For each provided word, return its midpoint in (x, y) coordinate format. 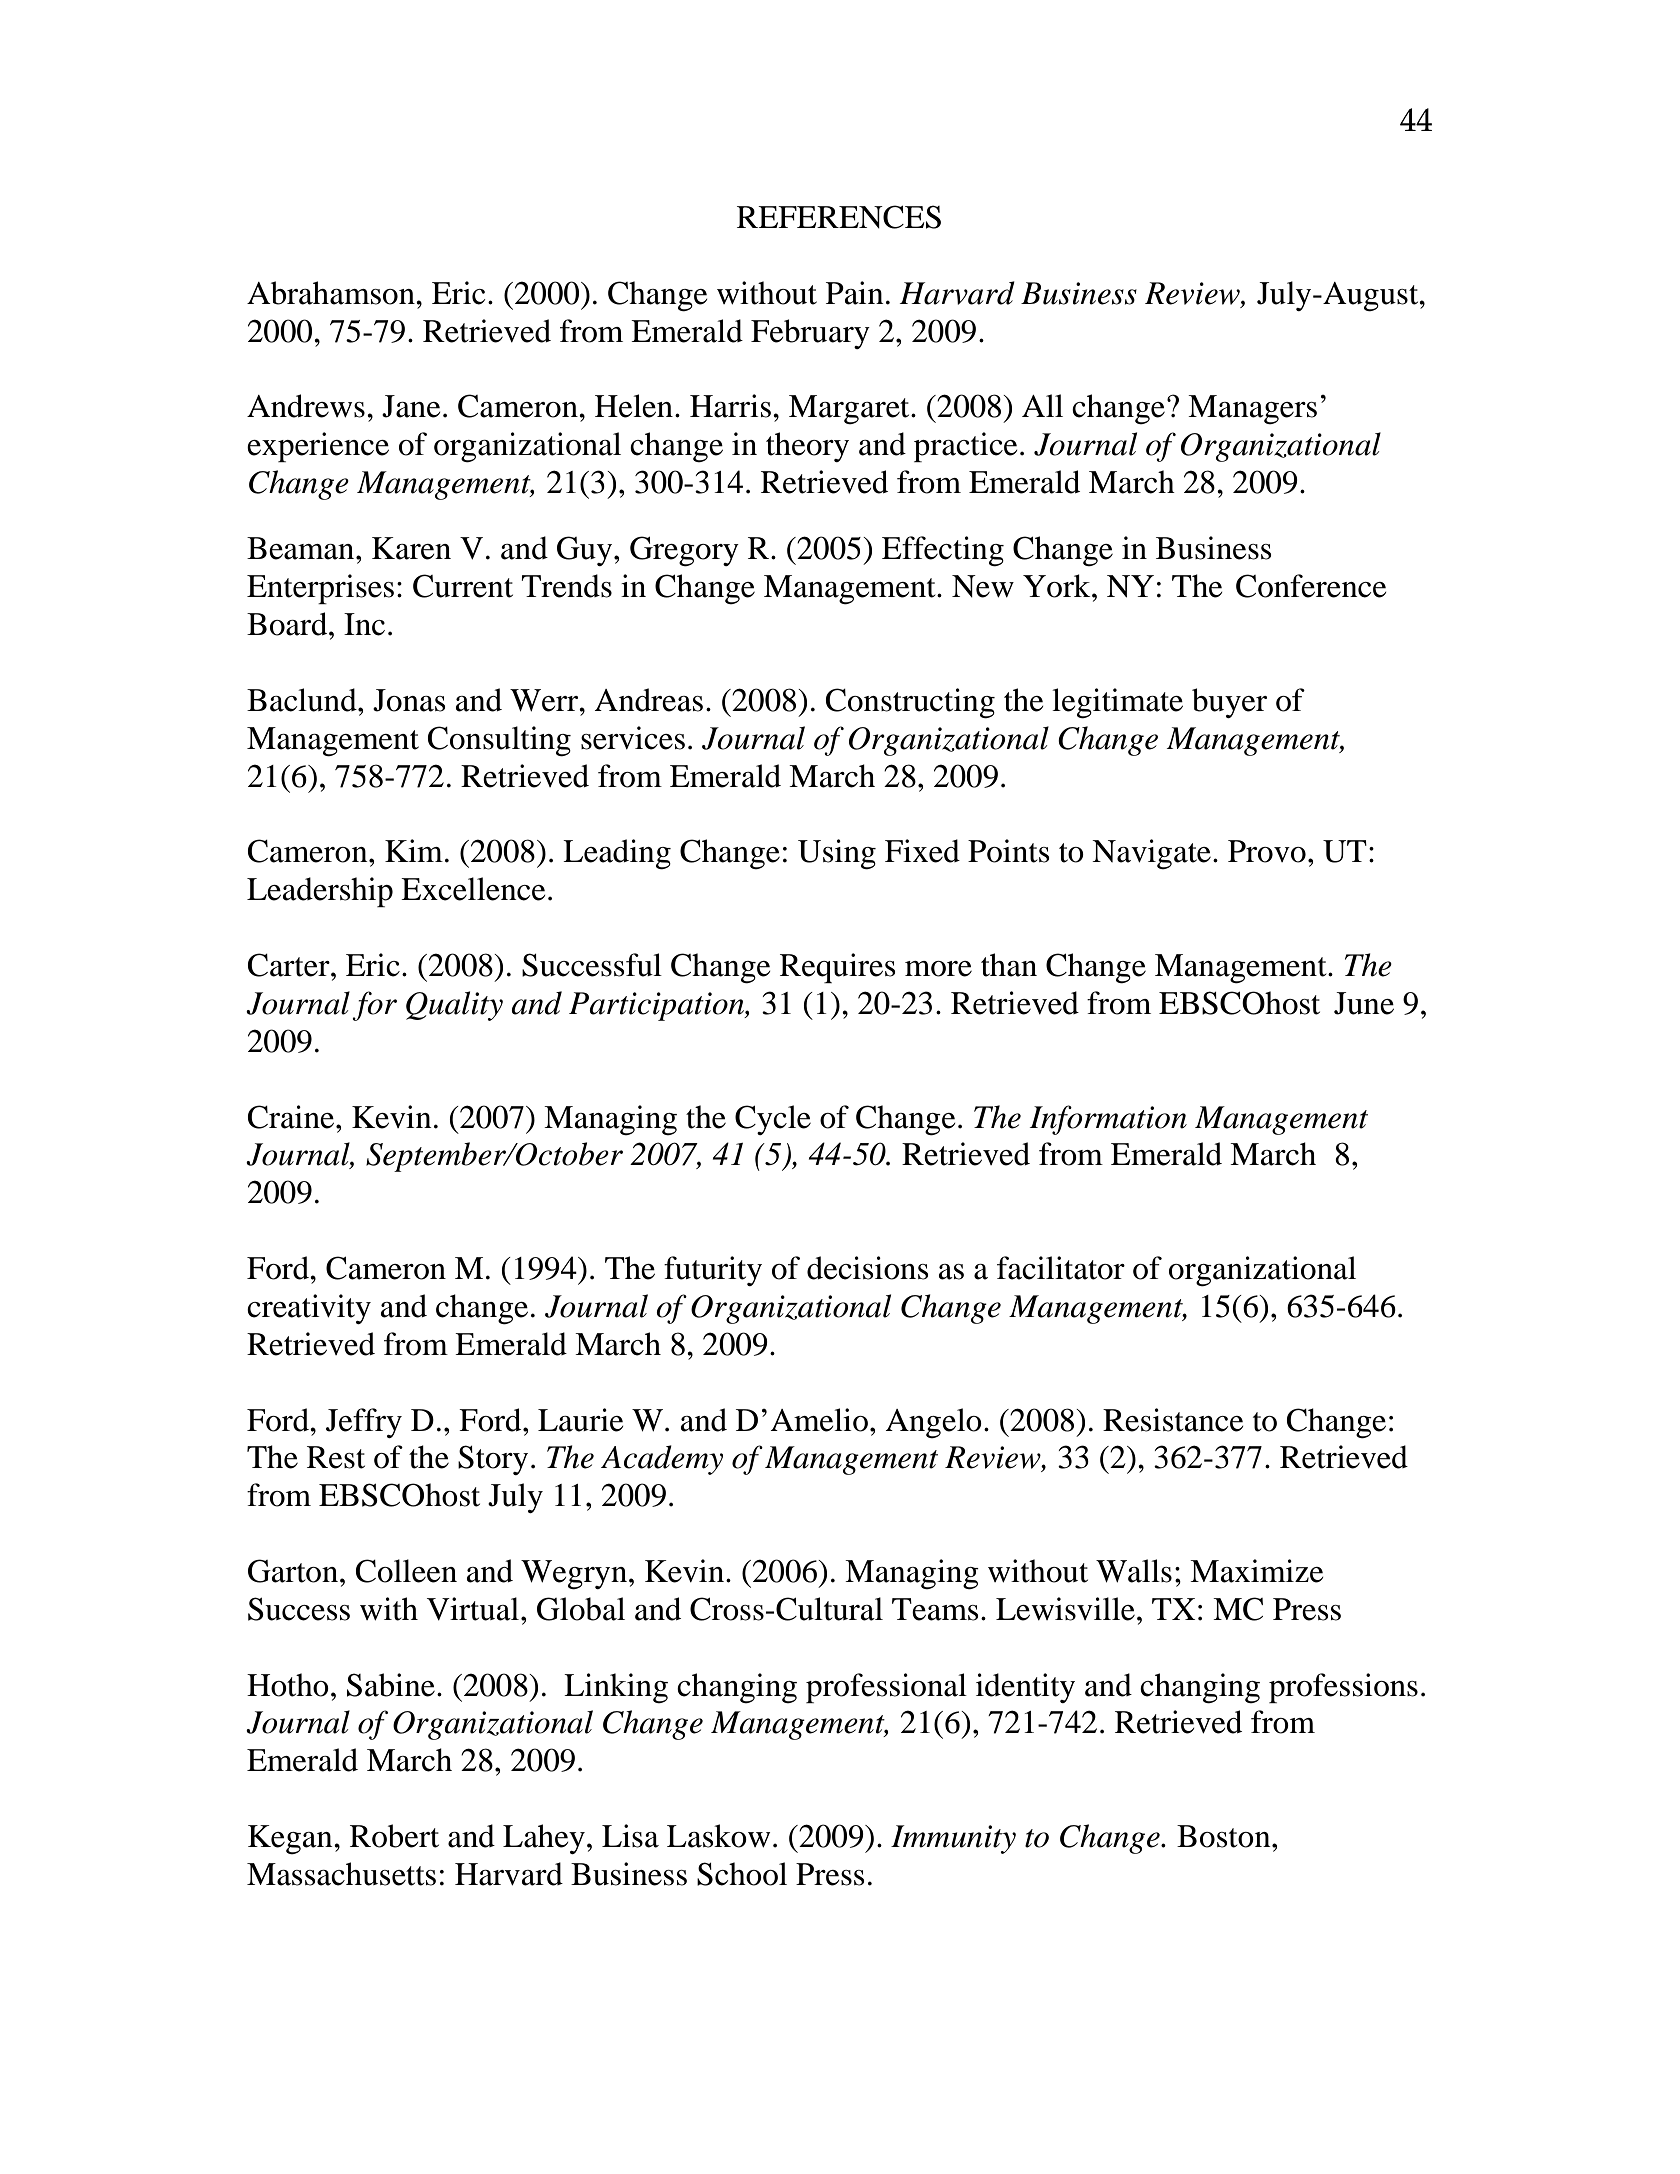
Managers (1252, 409)
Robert (394, 1836)
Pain (855, 293)
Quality (454, 1006)
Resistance (1173, 1420)
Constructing (910, 703)
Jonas (409, 700)
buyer (1229, 703)
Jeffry (364, 1423)
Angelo (933, 1423)
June (1364, 1003)
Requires (838, 968)
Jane (411, 406)
